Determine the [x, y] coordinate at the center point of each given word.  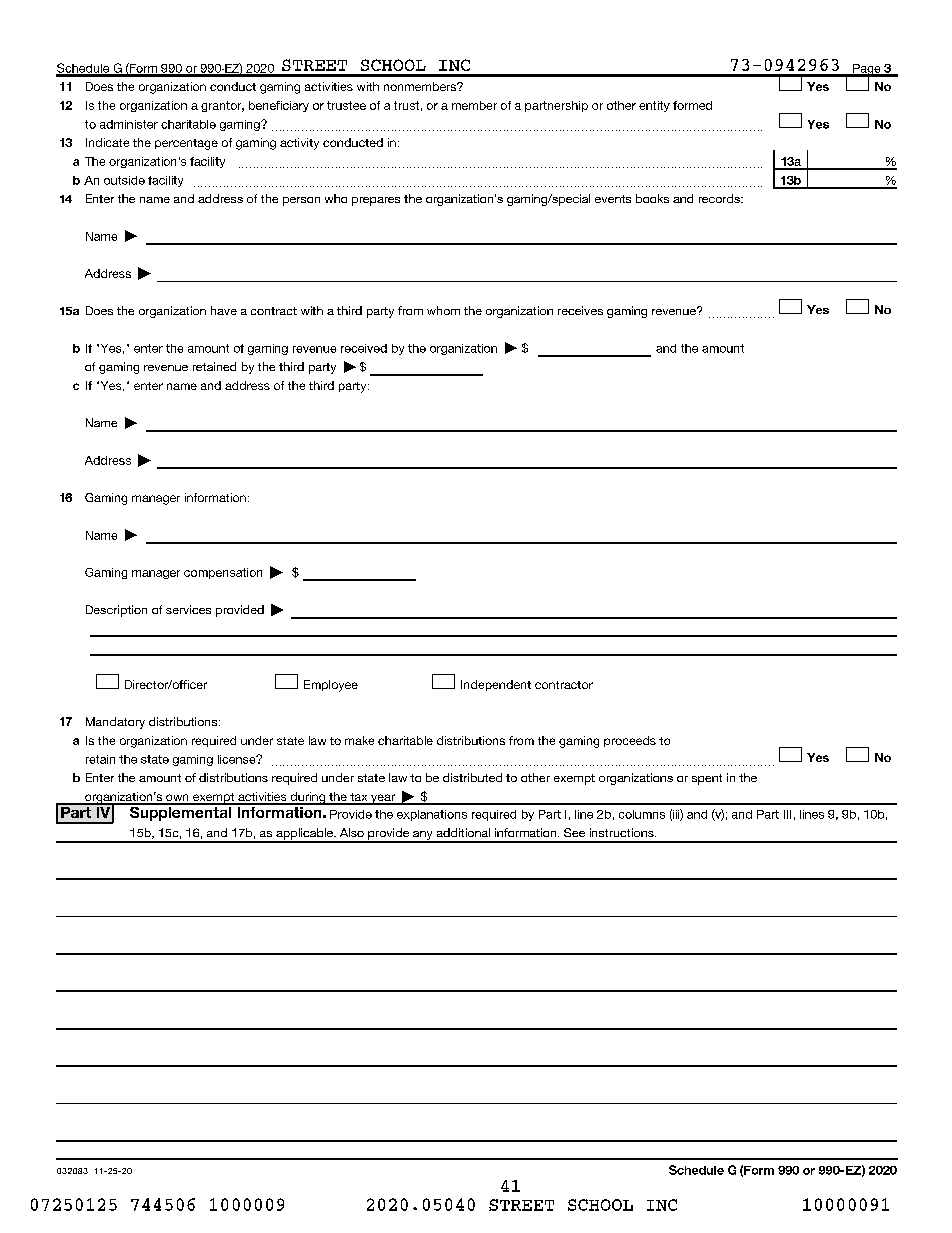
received [364, 348]
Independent [496, 685]
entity [654, 106]
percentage [186, 144]
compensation [223, 573]
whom [443, 310]
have [224, 310]
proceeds [630, 741]
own [177, 799]
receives [580, 310]
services [188, 609]
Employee [331, 686]
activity [299, 144]
